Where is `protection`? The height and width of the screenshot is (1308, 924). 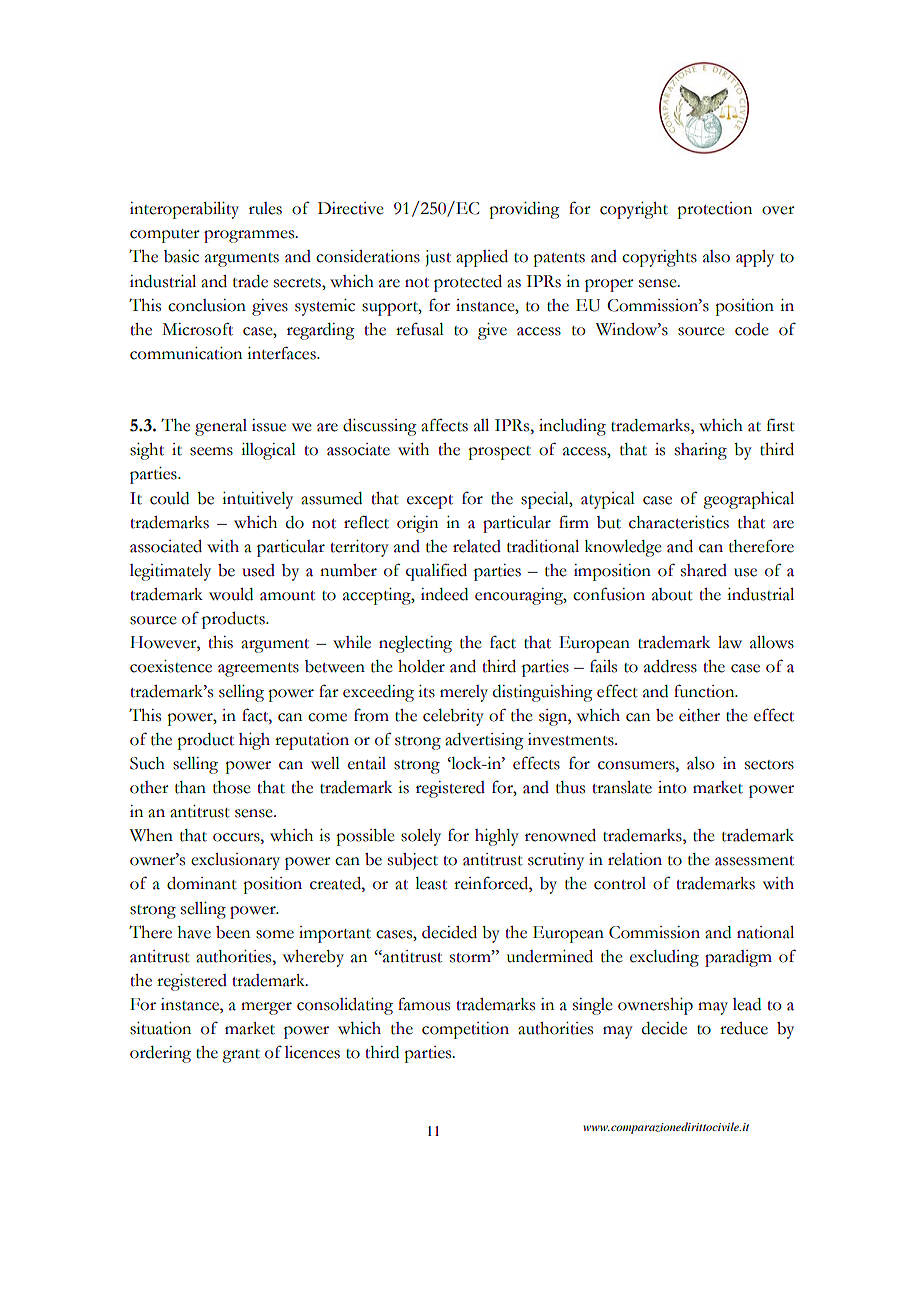
protection is located at coordinates (714, 210).
